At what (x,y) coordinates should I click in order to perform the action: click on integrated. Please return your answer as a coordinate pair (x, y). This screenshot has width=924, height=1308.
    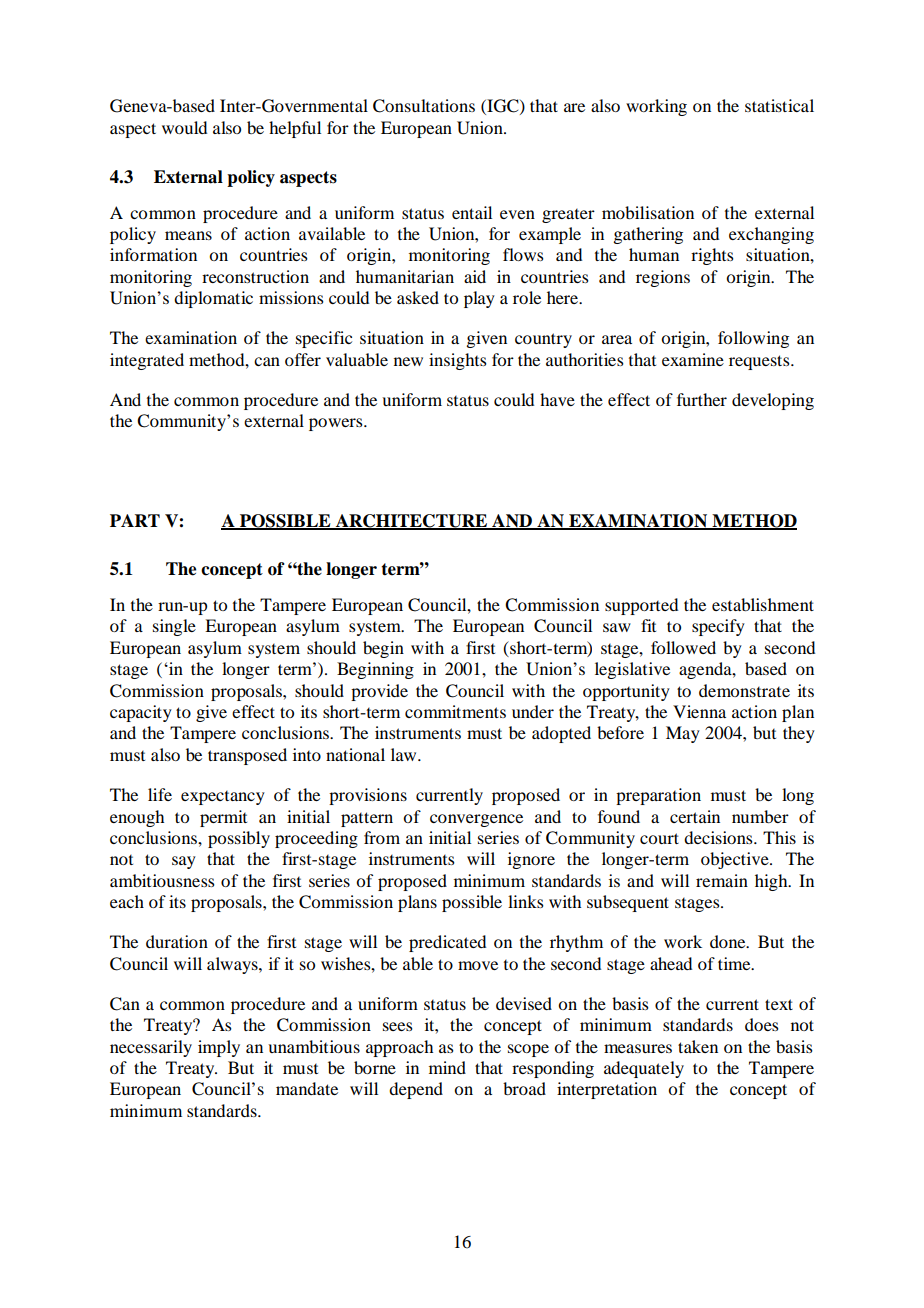
    Looking at the image, I should click on (147, 361).
